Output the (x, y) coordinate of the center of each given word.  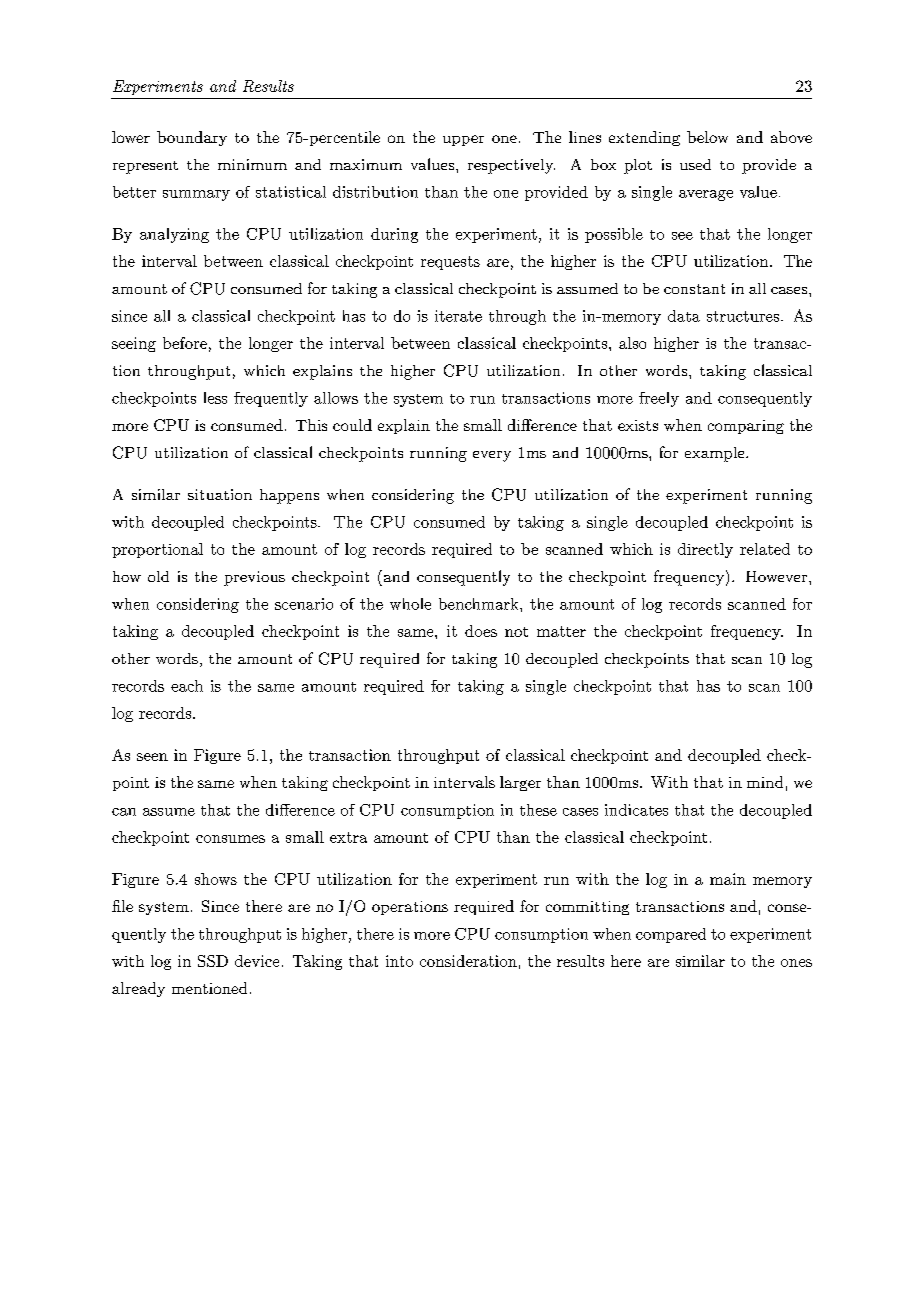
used (695, 164)
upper (463, 140)
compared (671, 935)
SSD (213, 961)
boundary (192, 138)
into (399, 961)
